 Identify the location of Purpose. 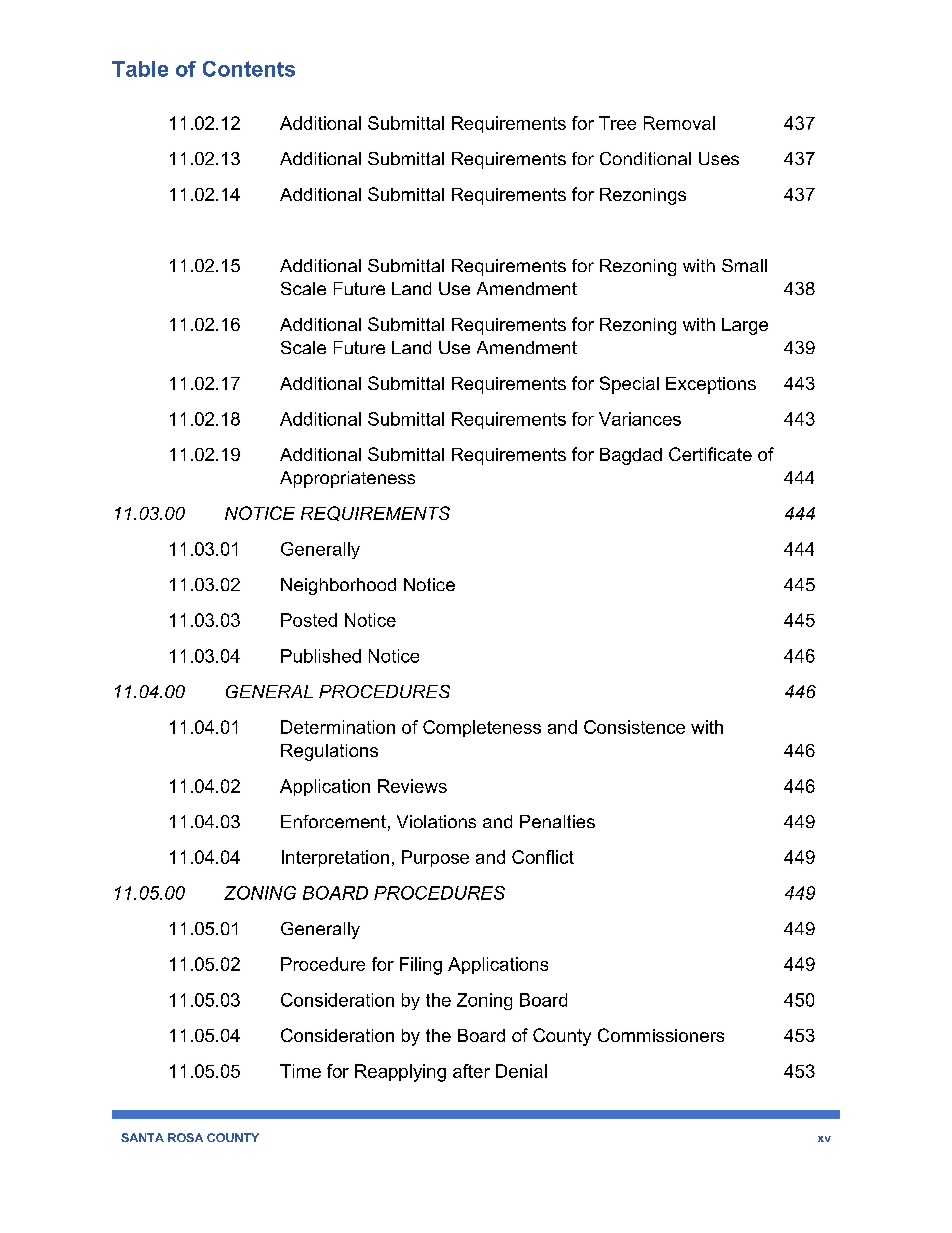
(435, 858).
